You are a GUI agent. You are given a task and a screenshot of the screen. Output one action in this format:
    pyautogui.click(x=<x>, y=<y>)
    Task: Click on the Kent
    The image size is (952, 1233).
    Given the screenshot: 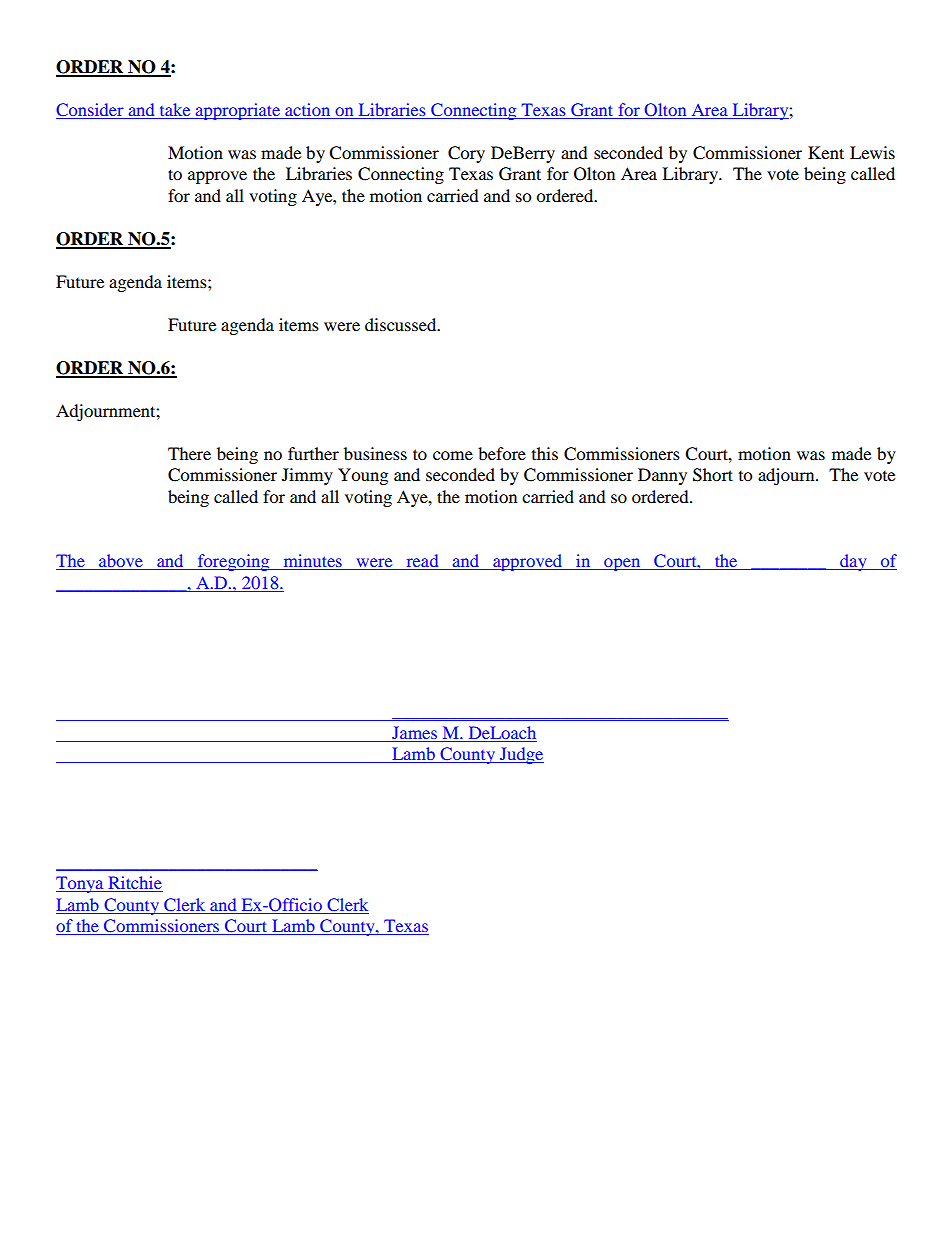 What is the action you would take?
    pyautogui.click(x=826, y=152)
